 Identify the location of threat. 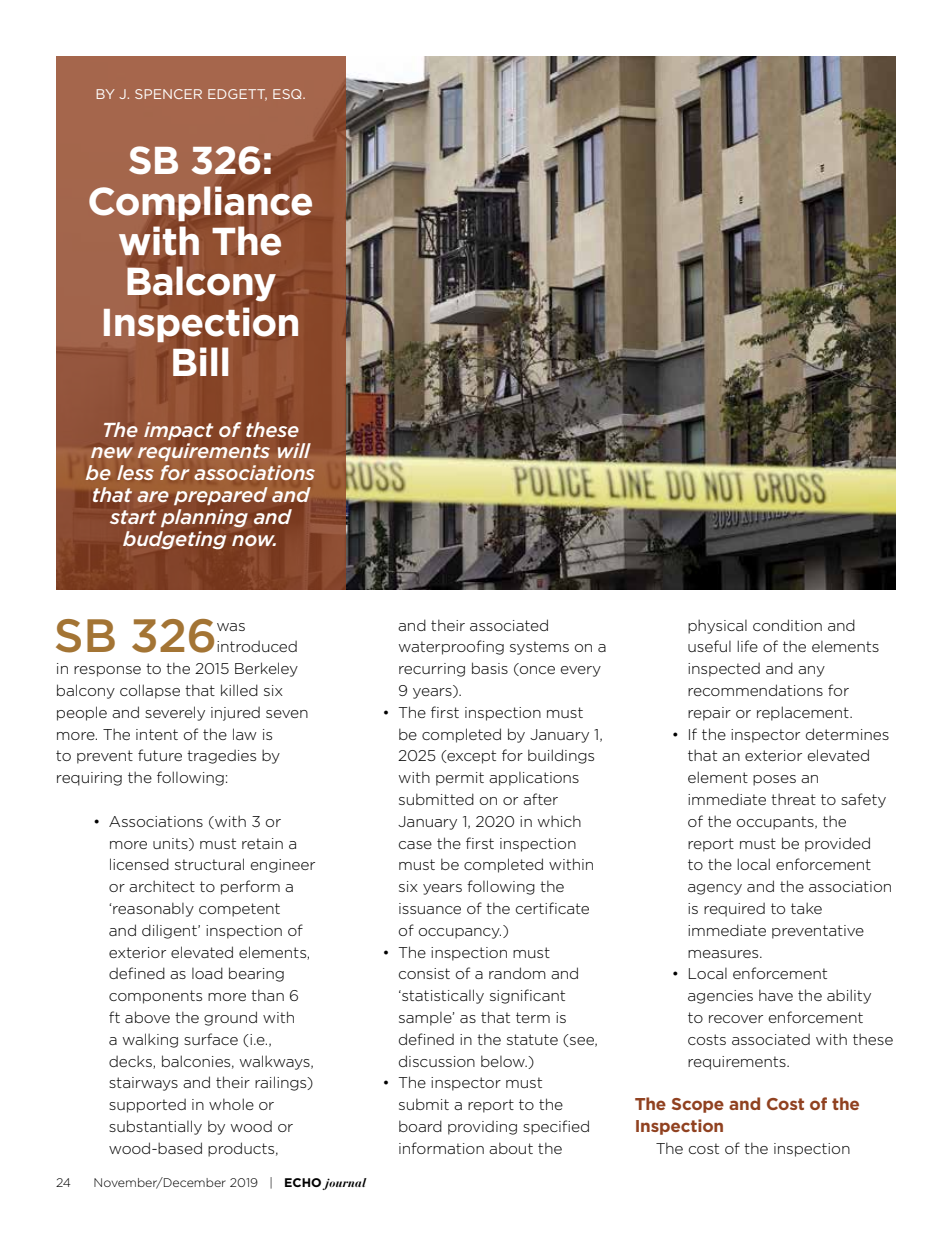
(793, 799).
